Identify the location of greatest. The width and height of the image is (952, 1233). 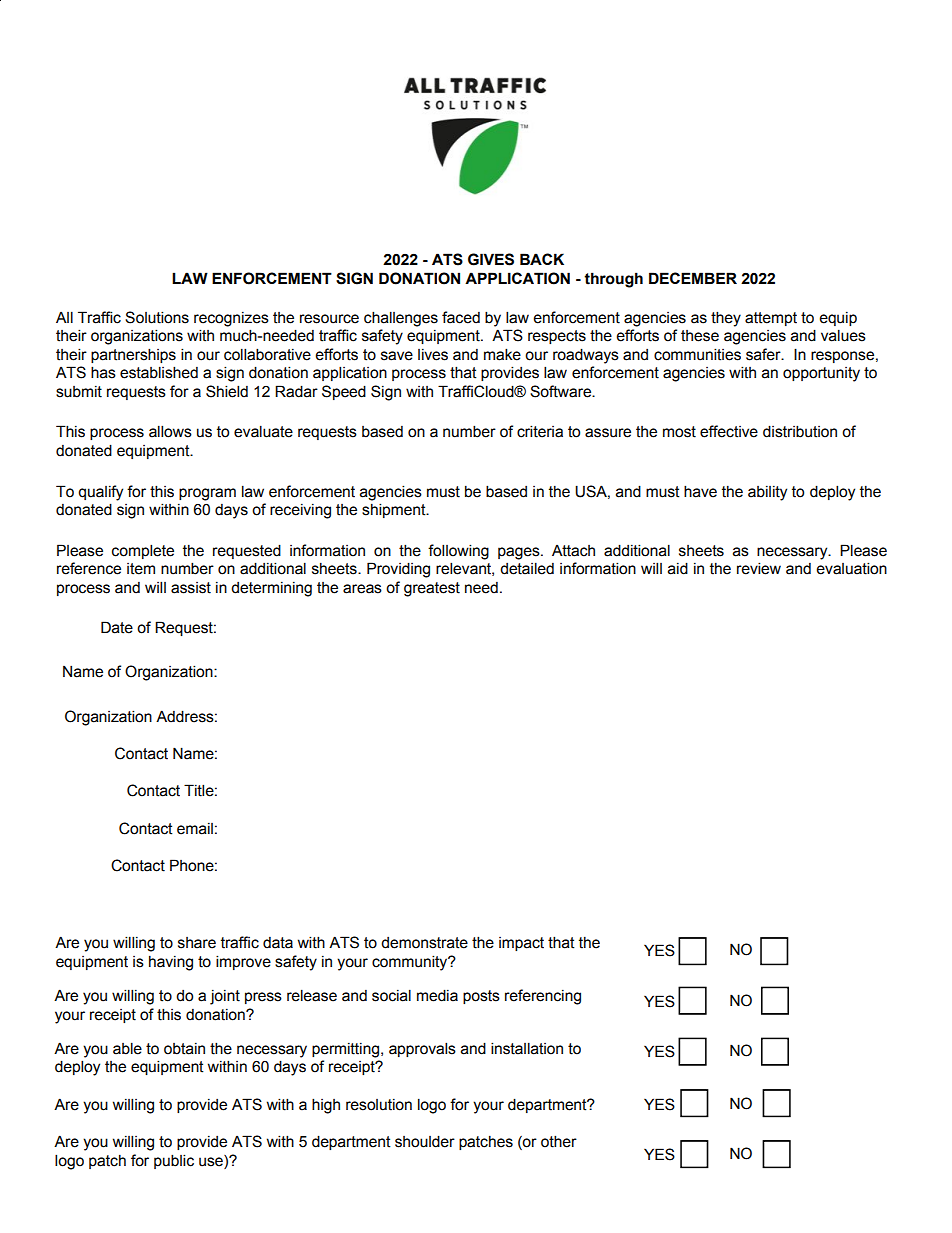
(432, 589).
